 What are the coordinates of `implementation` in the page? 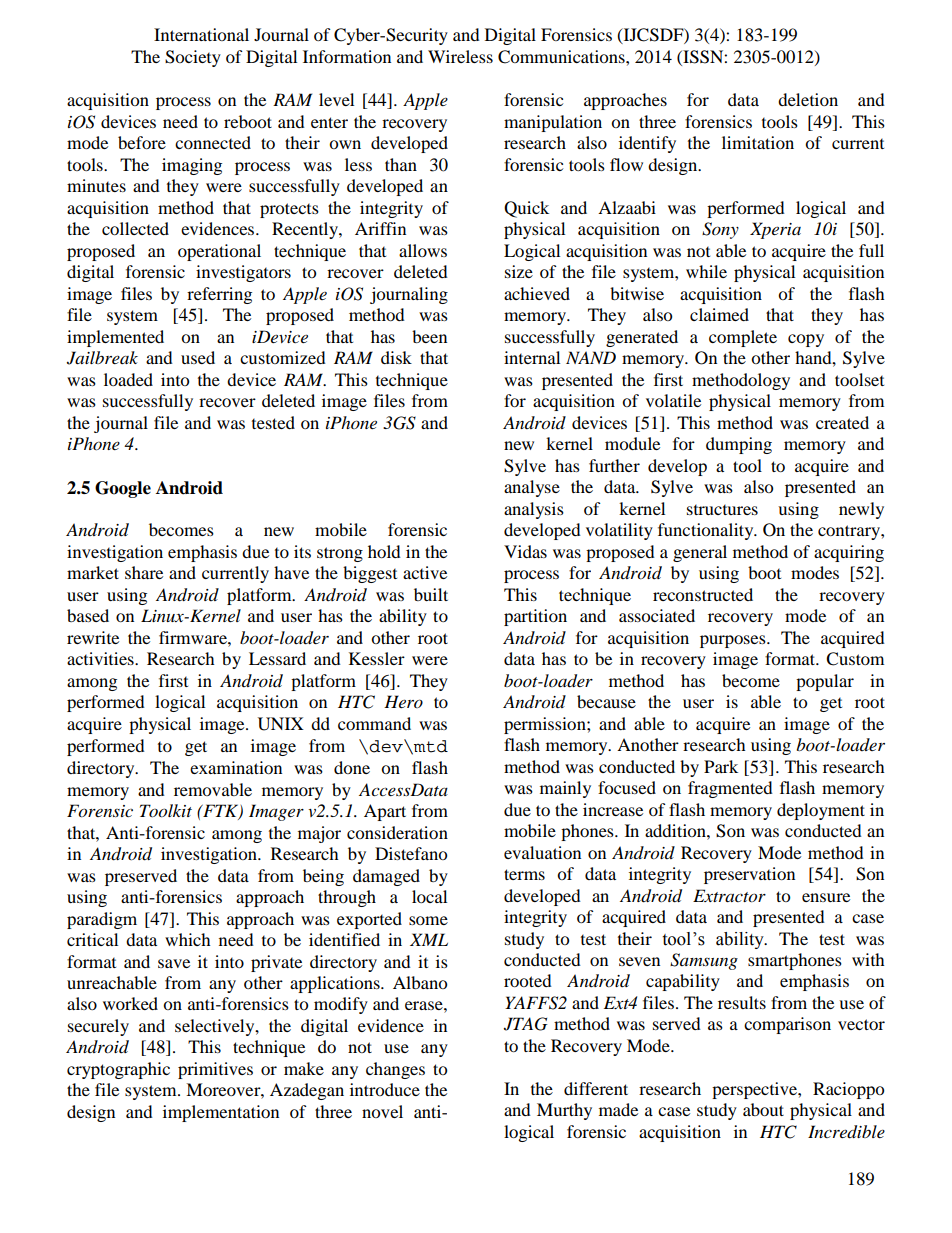 It's located at (221, 1113).
